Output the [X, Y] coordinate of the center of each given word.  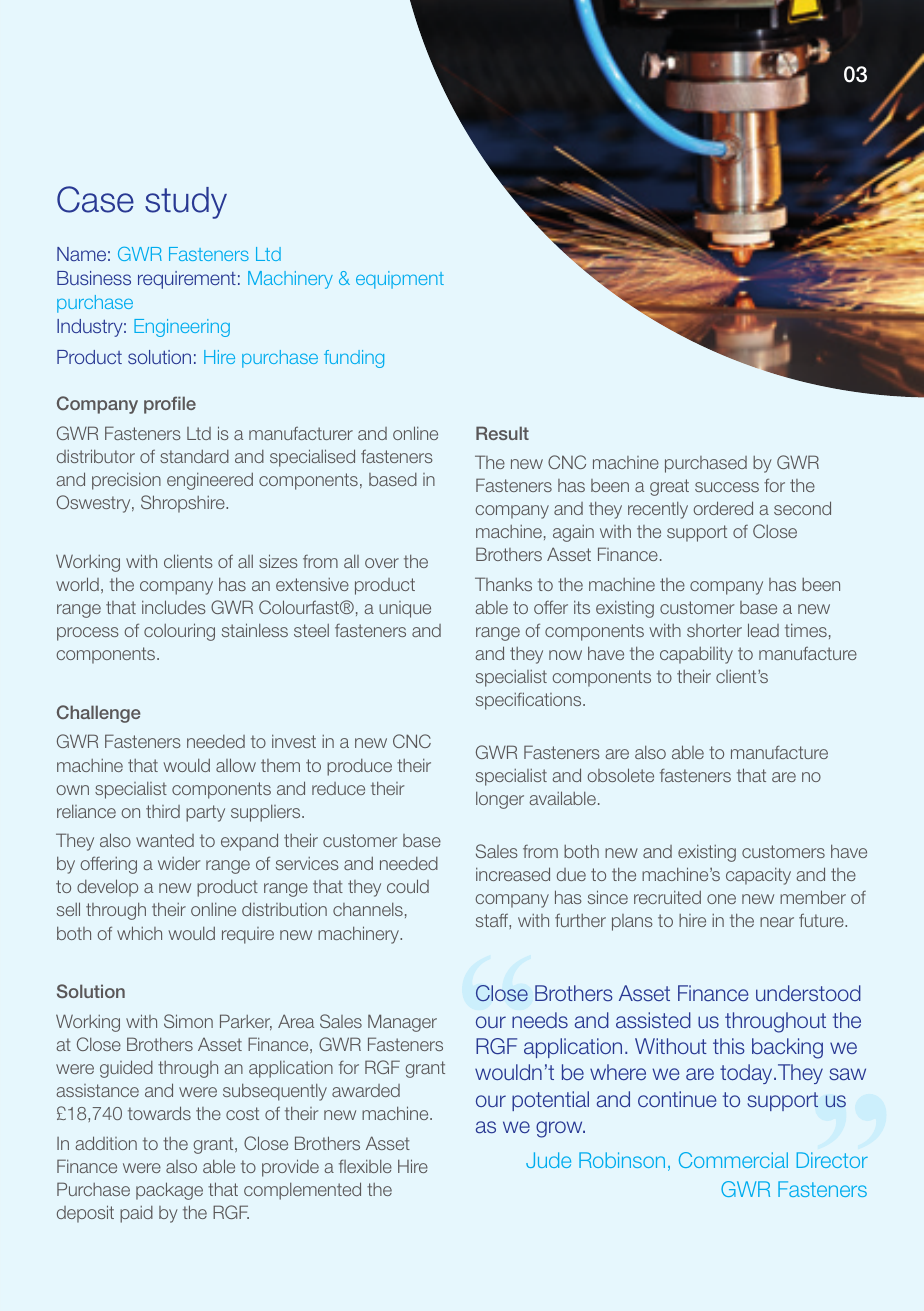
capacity [758, 876]
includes [174, 607]
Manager [402, 1023]
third [163, 811]
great [669, 487]
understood [808, 993]
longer [500, 800]
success [727, 487]
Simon [188, 1021]
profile [170, 405]
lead [763, 630]
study [186, 203]
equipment [400, 280]
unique [405, 609]
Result [502, 433]
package [169, 1191]
